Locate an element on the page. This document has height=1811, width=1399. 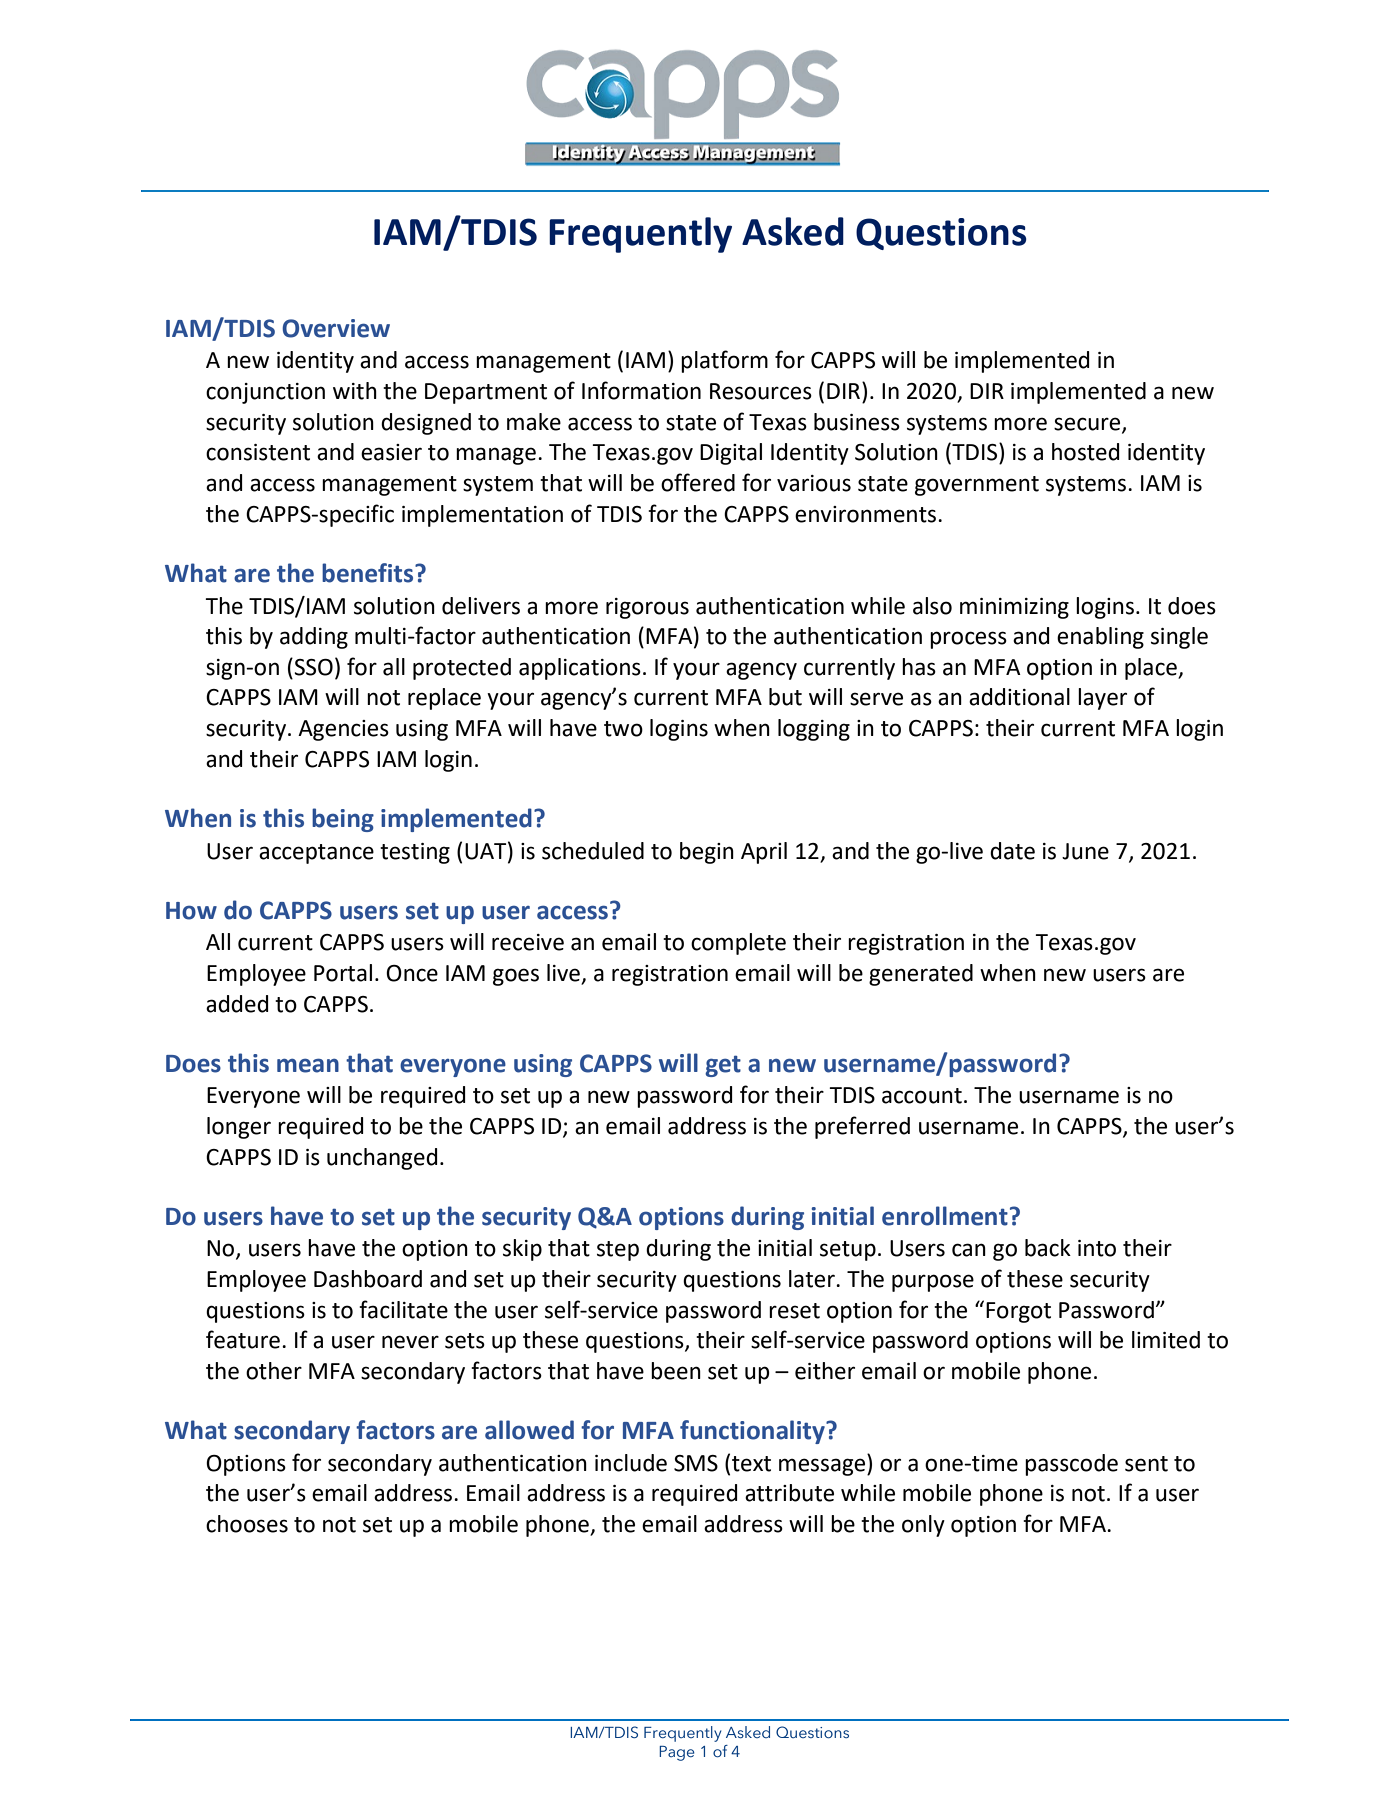
begin is located at coordinates (707, 853).
